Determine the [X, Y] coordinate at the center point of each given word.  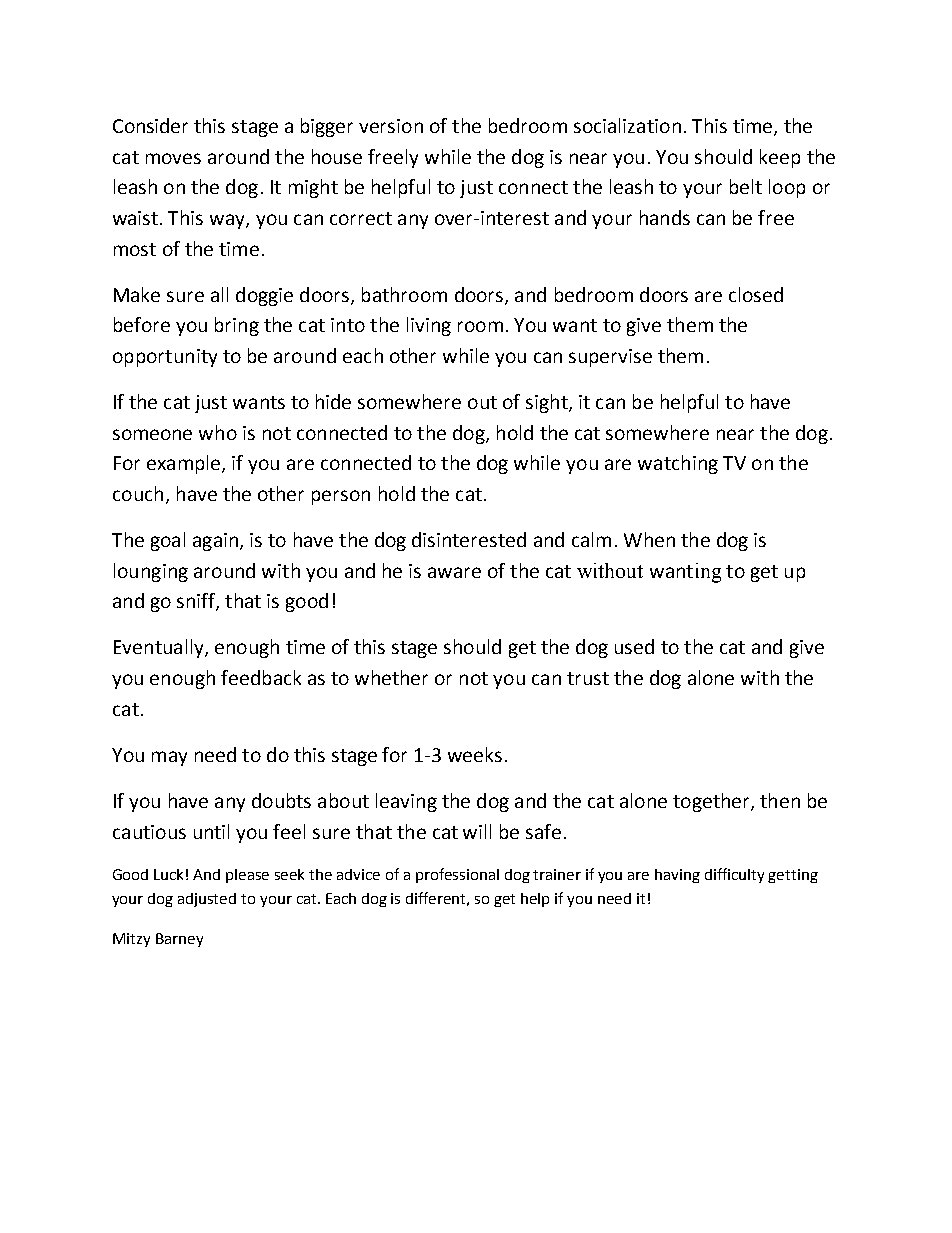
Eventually [160, 648]
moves [173, 158]
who [218, 432]
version [391, 126]
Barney [179, 940]
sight [548, 403]
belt [746, 186]
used [634, 646]
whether [391, 677]
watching [678, 464]
